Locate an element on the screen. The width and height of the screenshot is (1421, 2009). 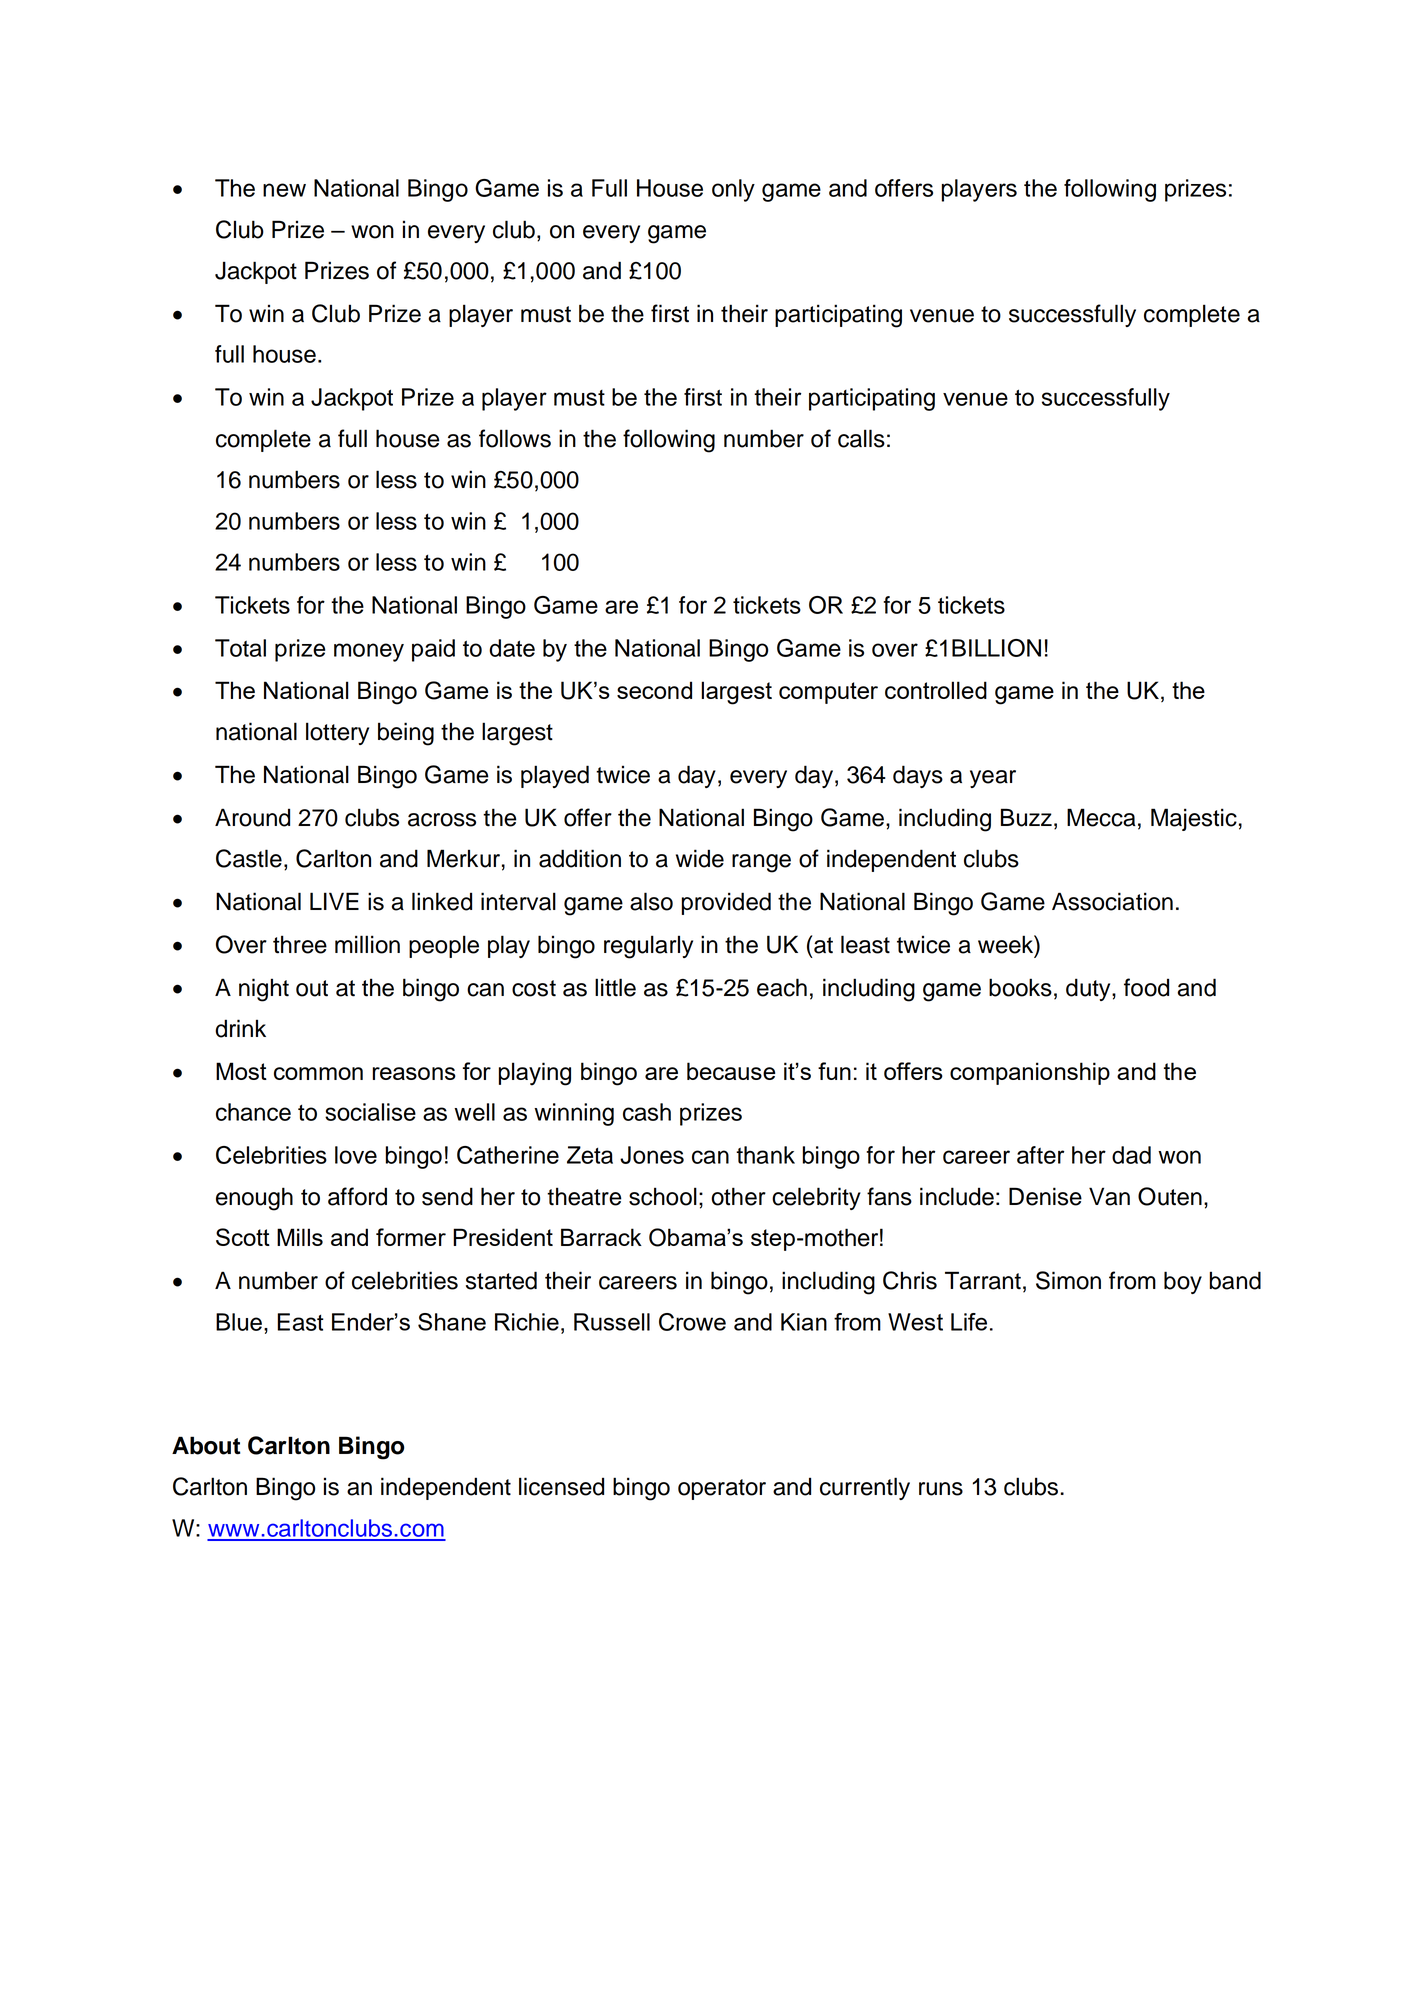
duty is located at coordinates (1089, 989).
